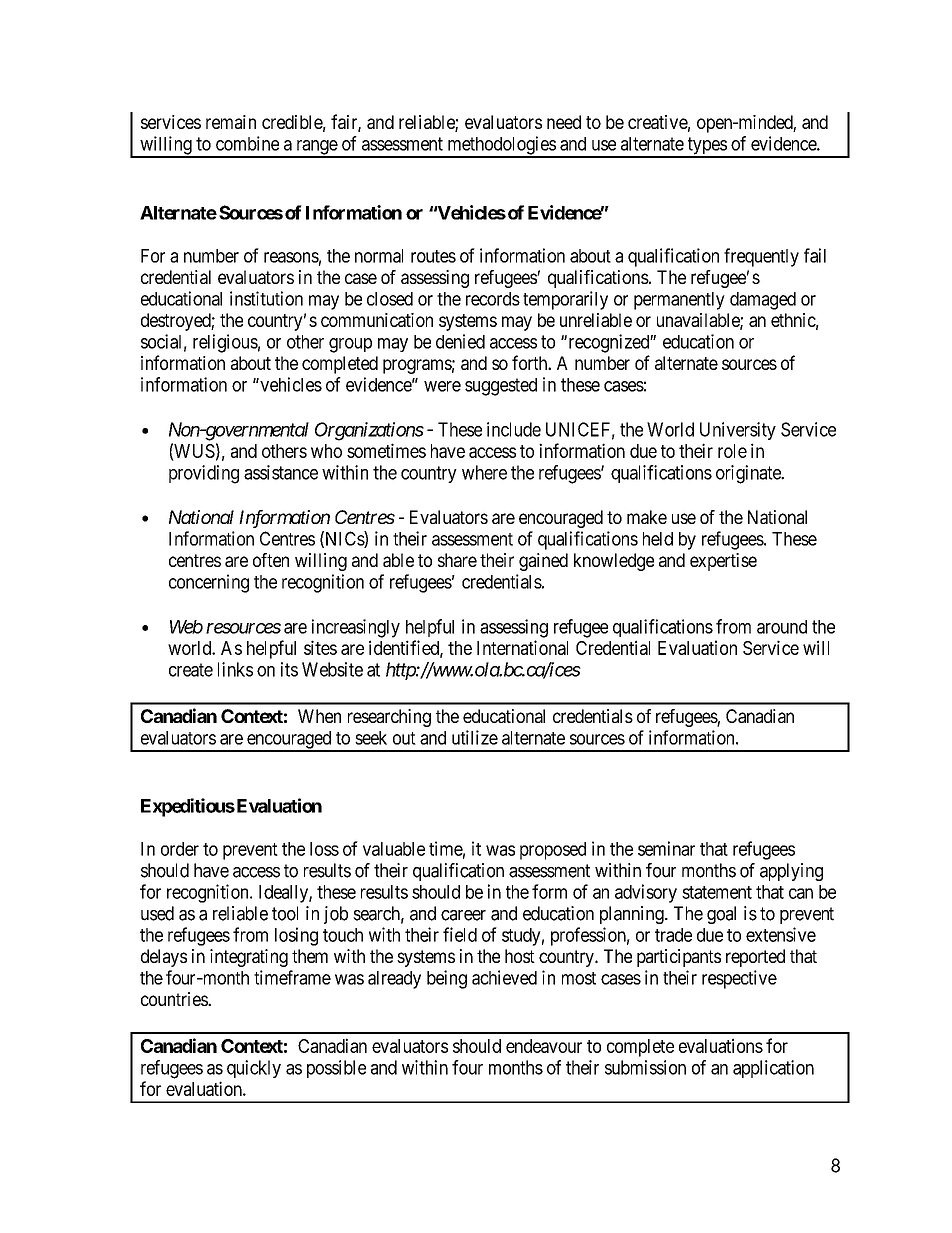 The width and height of the document is (952, 1233). What do you see at coordinates (706, 147) in the document?
I see `types` at bounding box center [706, 147].
